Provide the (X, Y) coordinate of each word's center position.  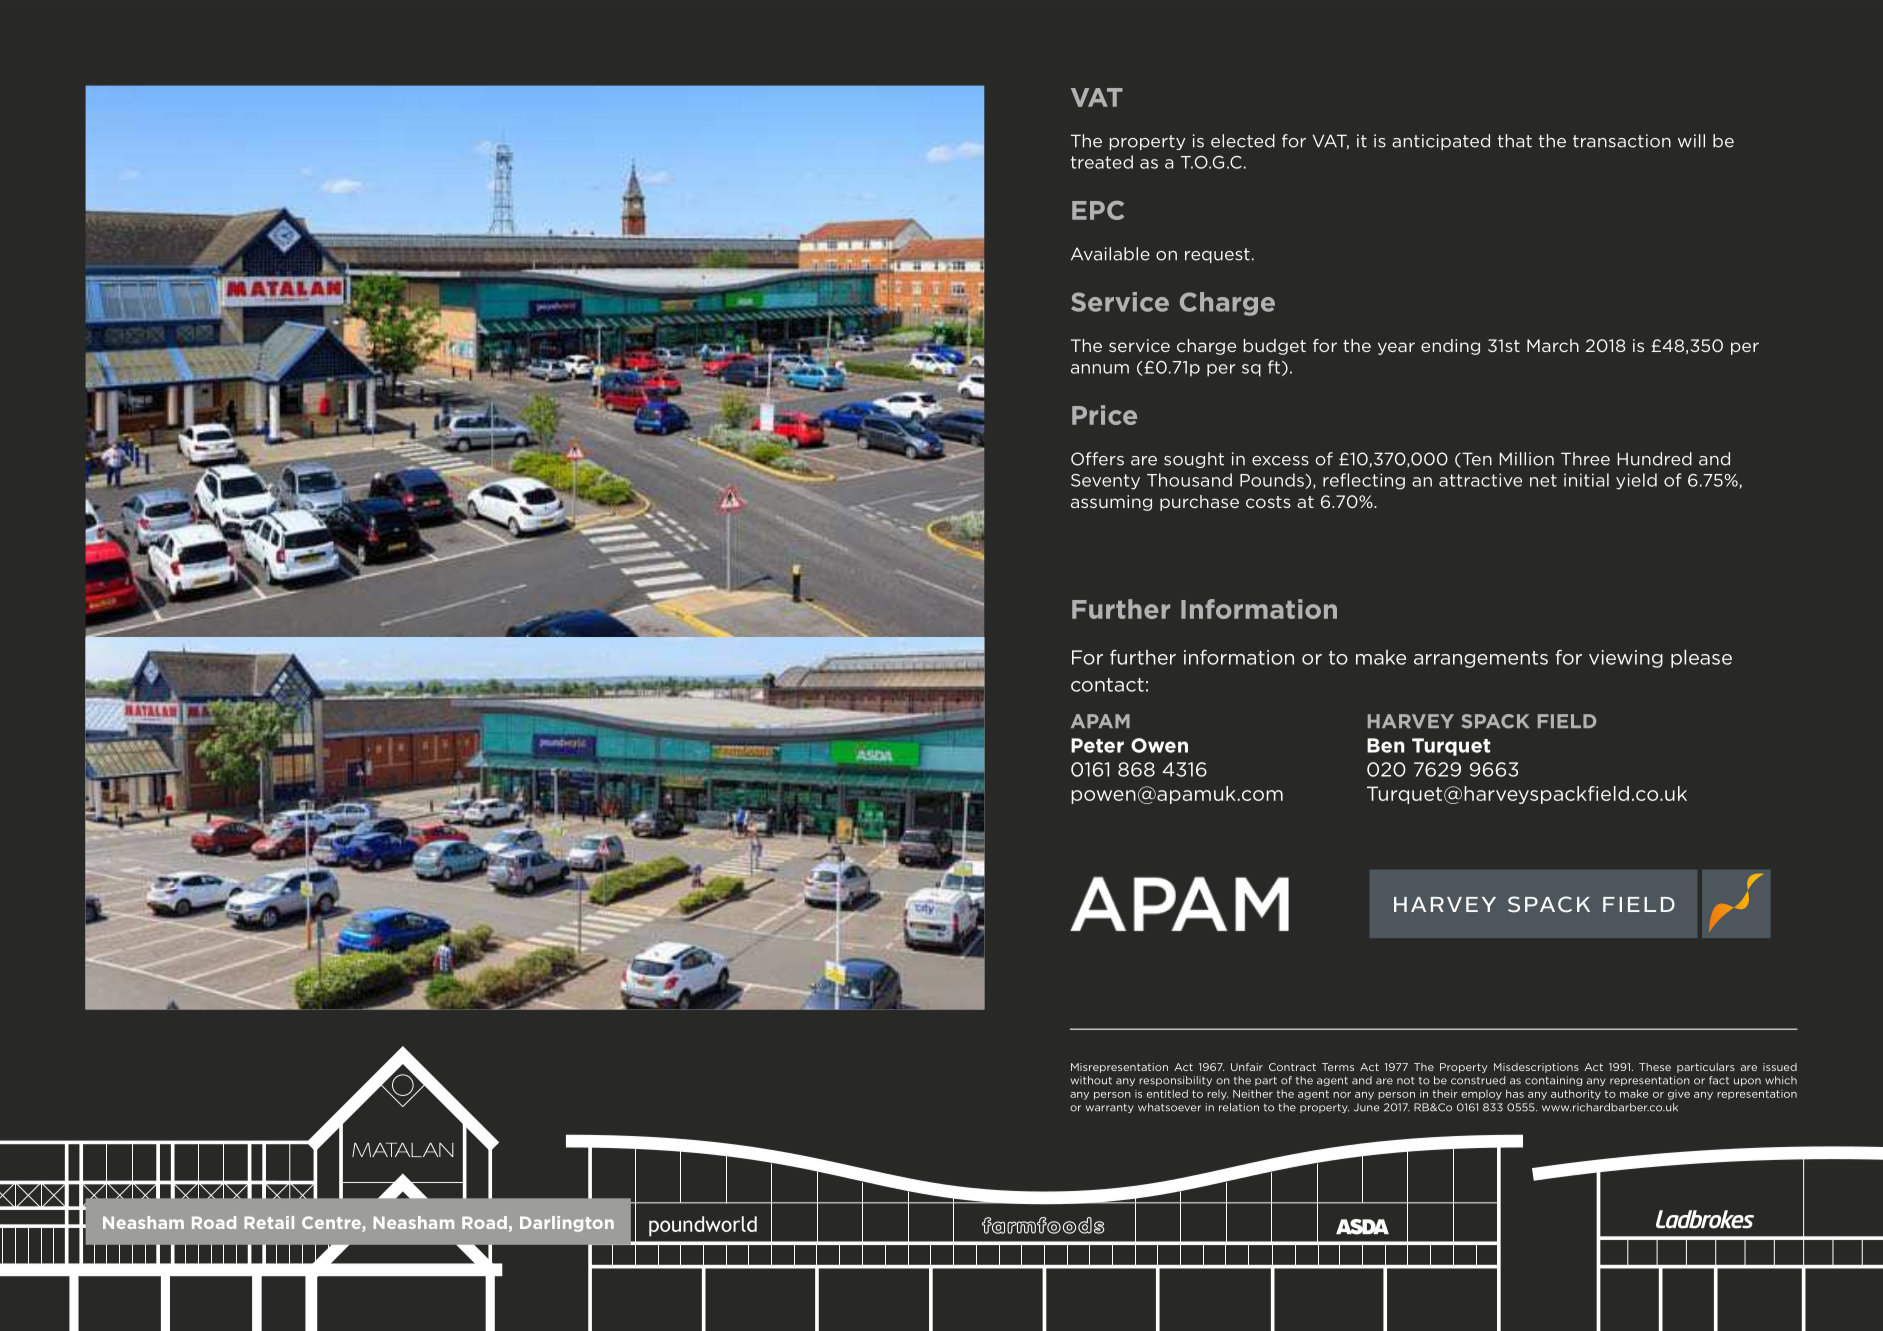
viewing (1626, 659)
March (1553, 345)
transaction (1622, 141)
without (1091, 1080)
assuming (1111, 503)
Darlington (567, 1224)
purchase (1199, 503)
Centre (332, 1224)
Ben (1386, 745)
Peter (1097, 745)
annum (1100, 369)
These (1655, 1067)
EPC (1098, 210)
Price (1104, 415)
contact (1107, 685)
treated (1102, 162)
